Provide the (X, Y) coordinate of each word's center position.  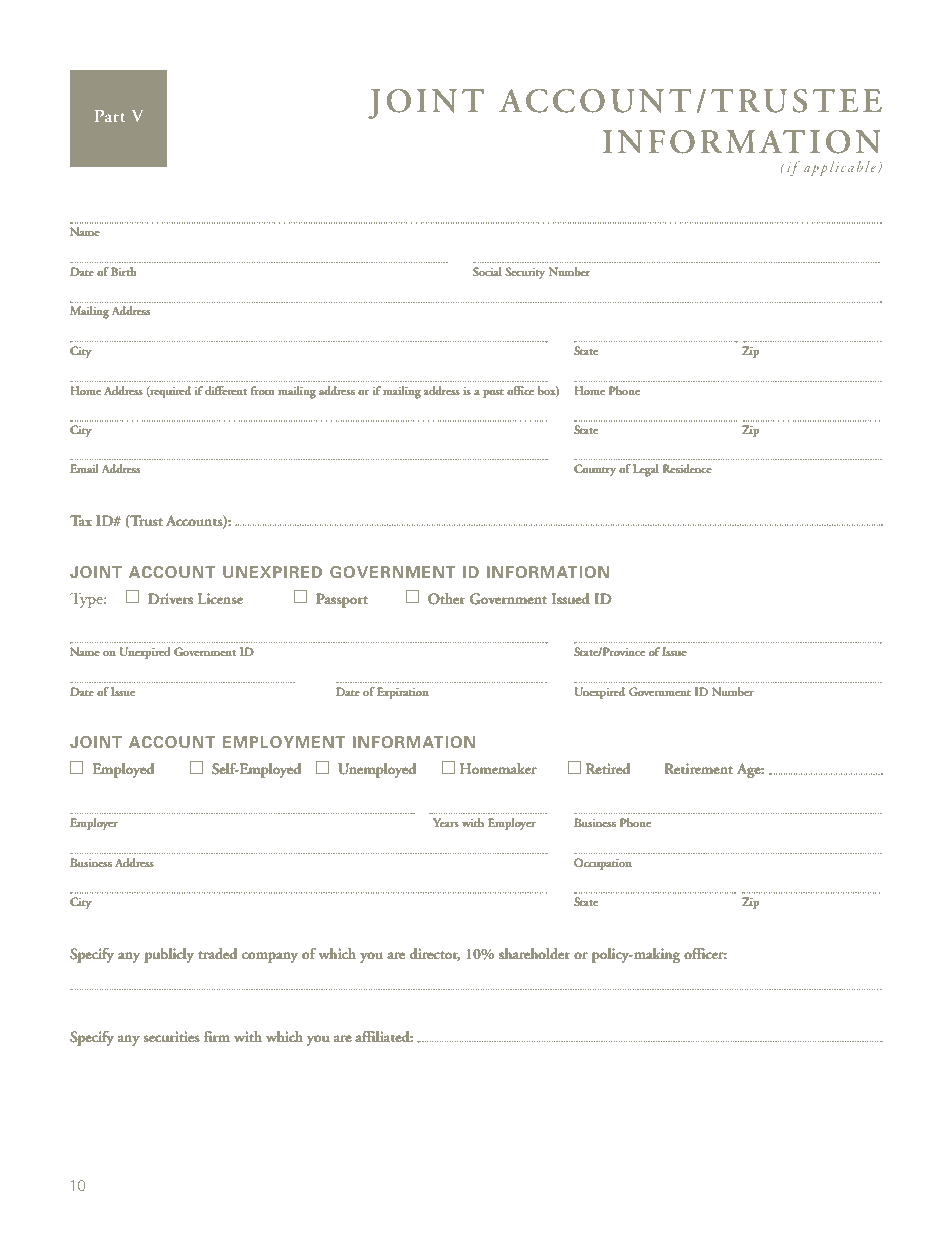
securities (171, 1037)
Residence (687, 468)
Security (525, 273)
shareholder (534, 954)
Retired (608, 769)
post (493, 394)
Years (446, 822)
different (226, 390)
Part (110, 116)
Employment (284, 742)
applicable (841, 168)
